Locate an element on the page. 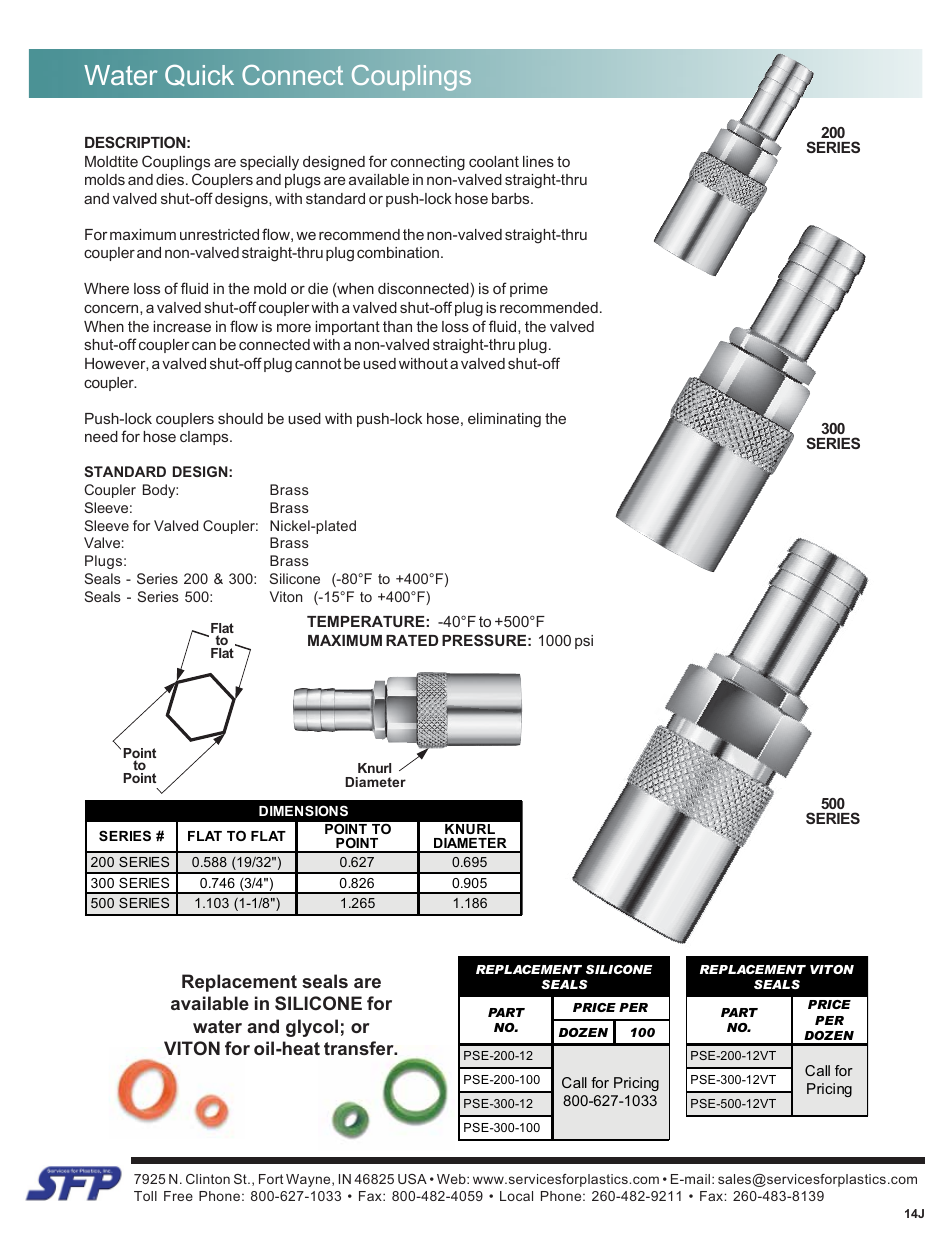 This image has width=952, height=1233. RATED is located at coordinates (412, 640).
